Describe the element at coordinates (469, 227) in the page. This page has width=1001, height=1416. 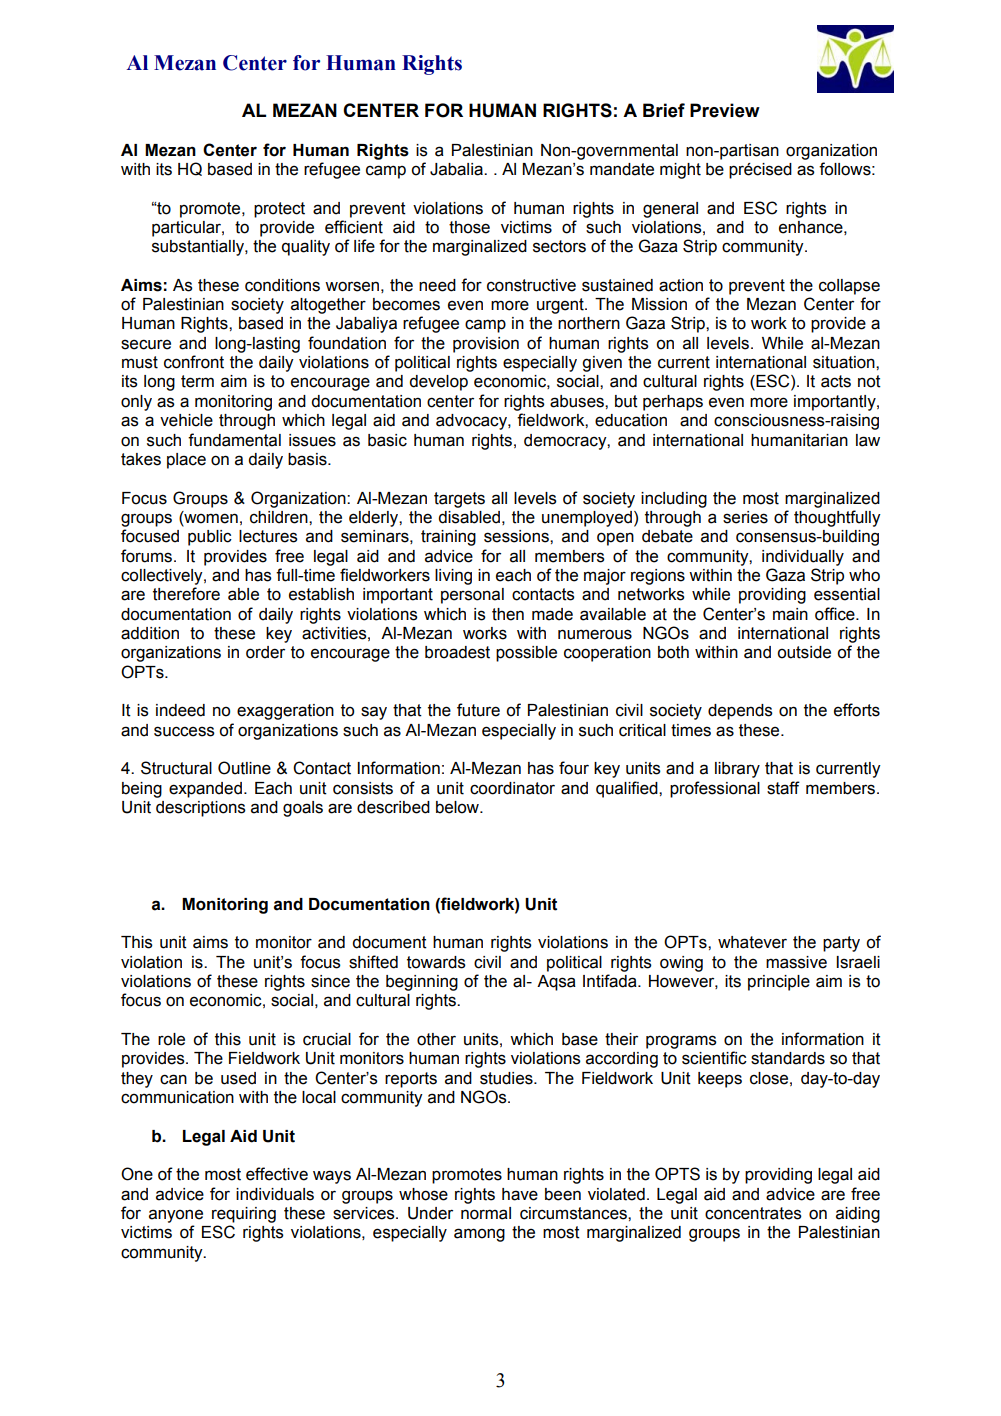
I see `those` at that location.
